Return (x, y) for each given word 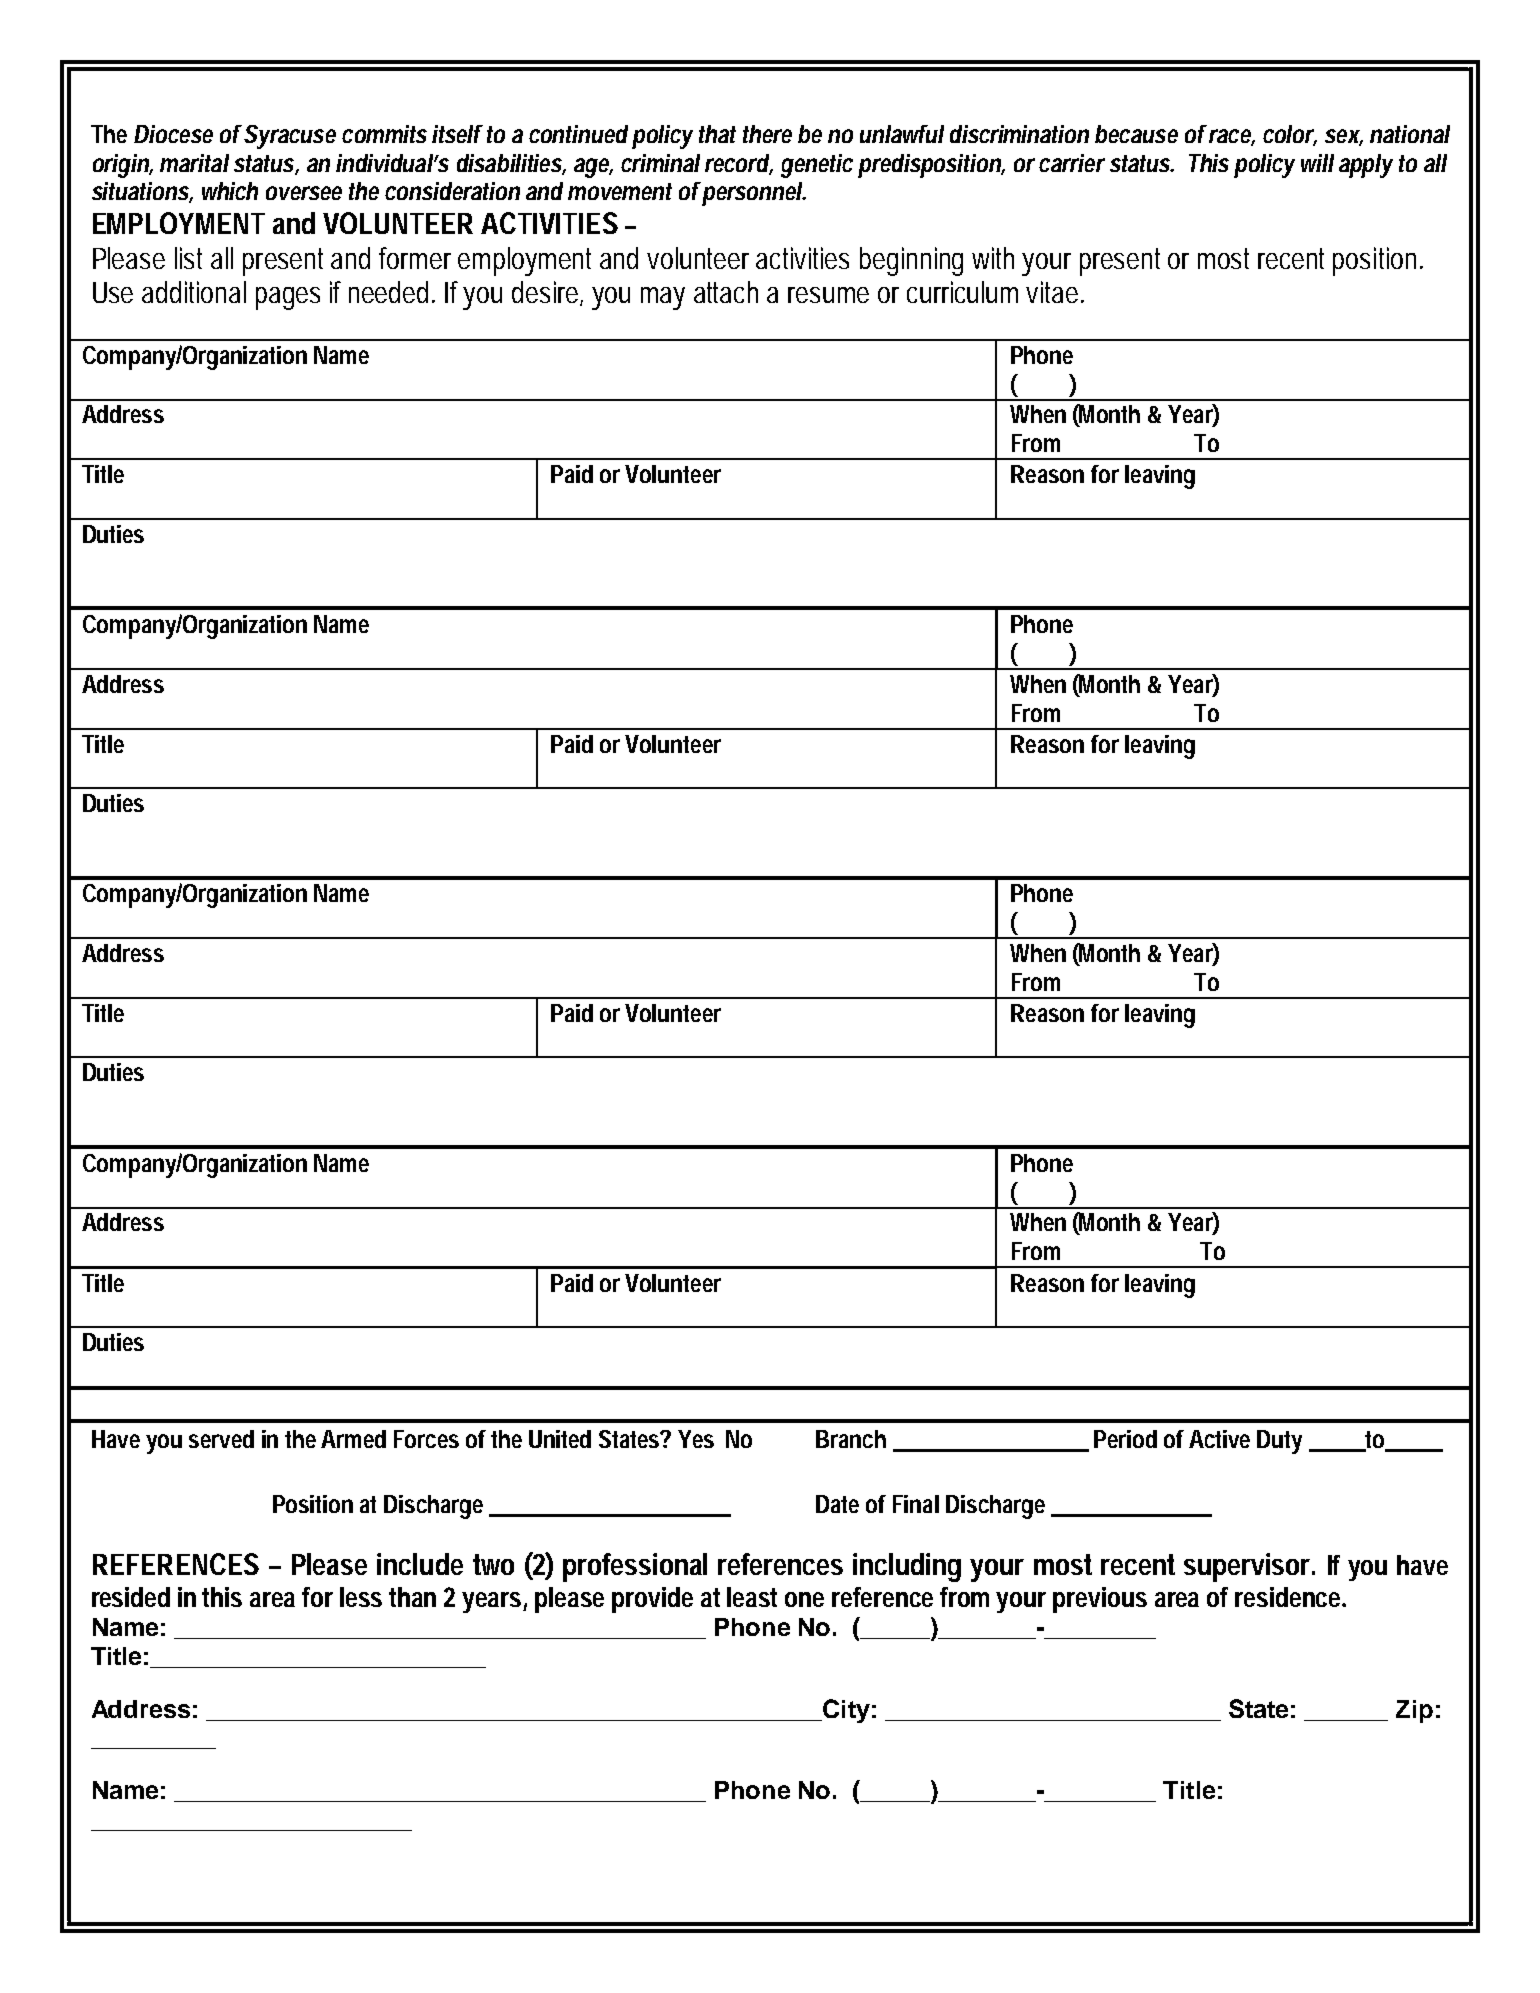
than (412, 1597)
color (1290, 135)
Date (837, 1504)
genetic (817, 166)
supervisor (1249, 1567)
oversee (304, 193)
